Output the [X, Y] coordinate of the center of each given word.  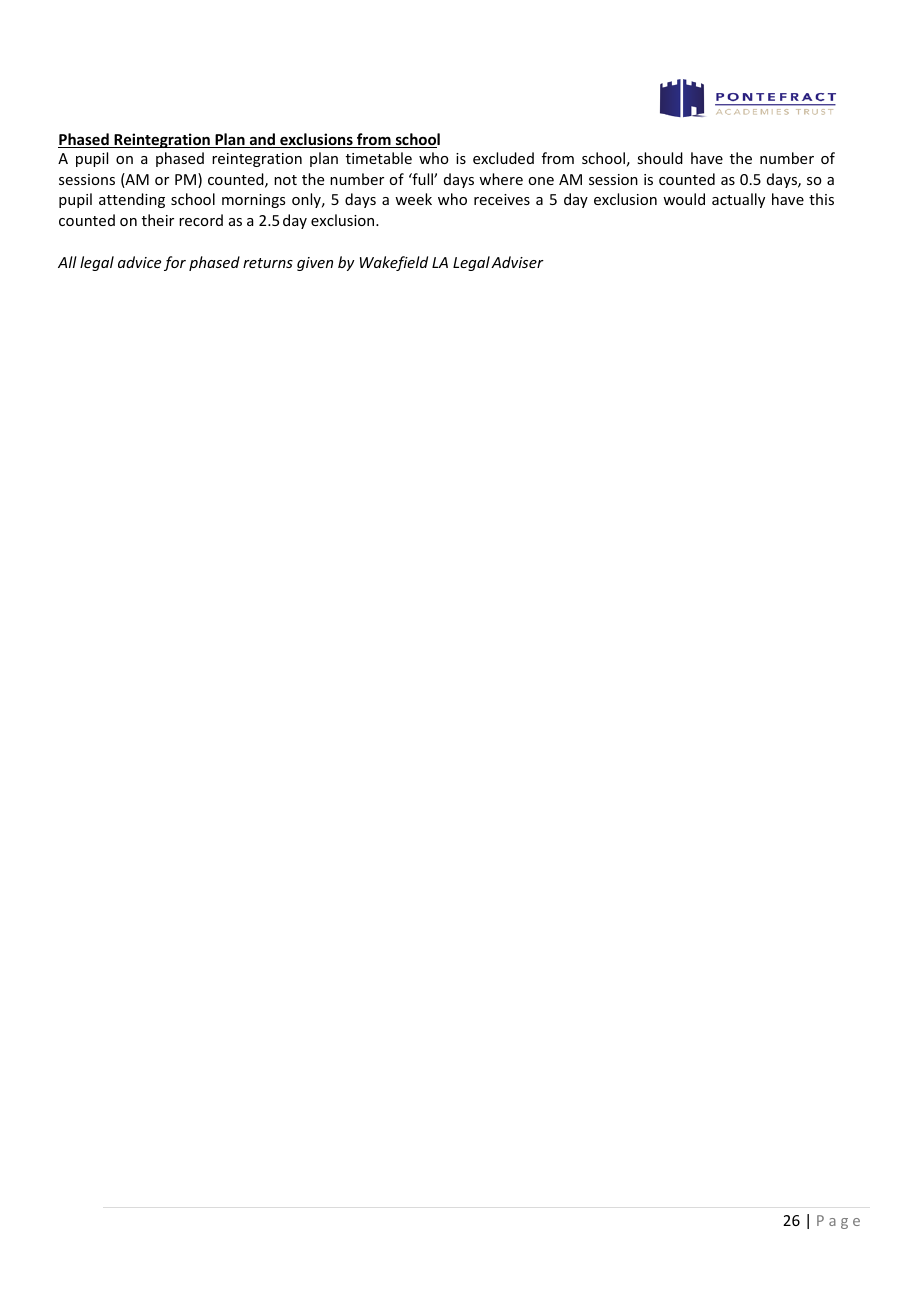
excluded [503, 158]
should [660, 158]
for [175, 263]
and [262, 140]
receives [502, 199]
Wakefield [394, 263]
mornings [253, 201]
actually [738, 200]
